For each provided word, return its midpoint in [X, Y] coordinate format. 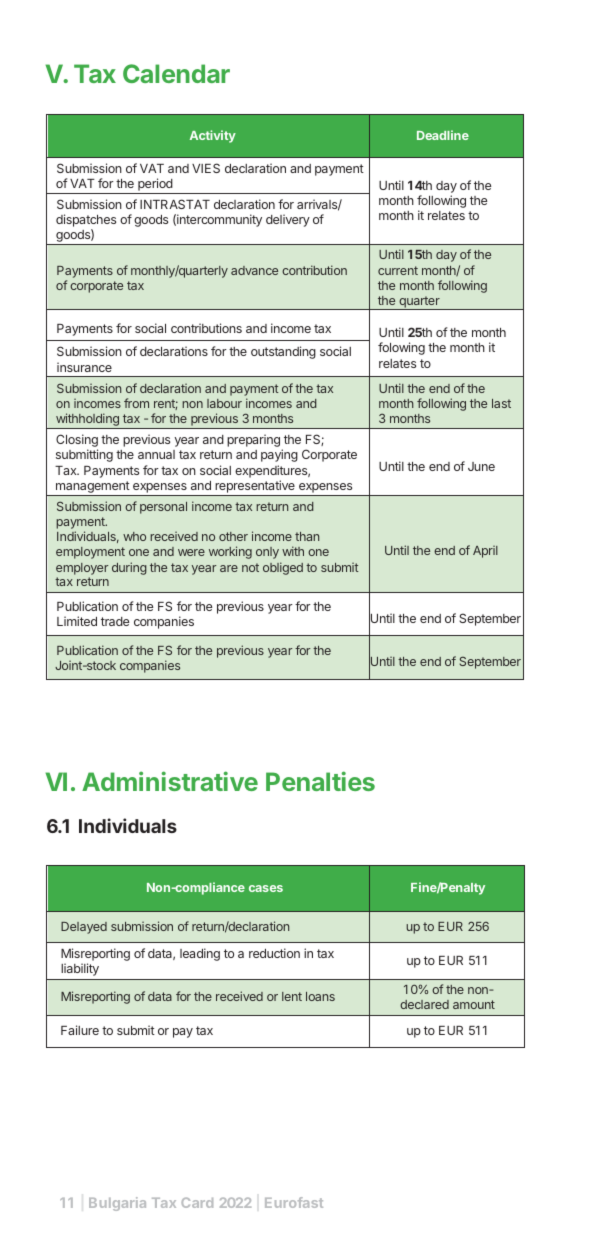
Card [197, 1202]
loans [320, 996]
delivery [288, 220]
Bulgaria [117, 1204]
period [155, 186]
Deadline [443, 135]
